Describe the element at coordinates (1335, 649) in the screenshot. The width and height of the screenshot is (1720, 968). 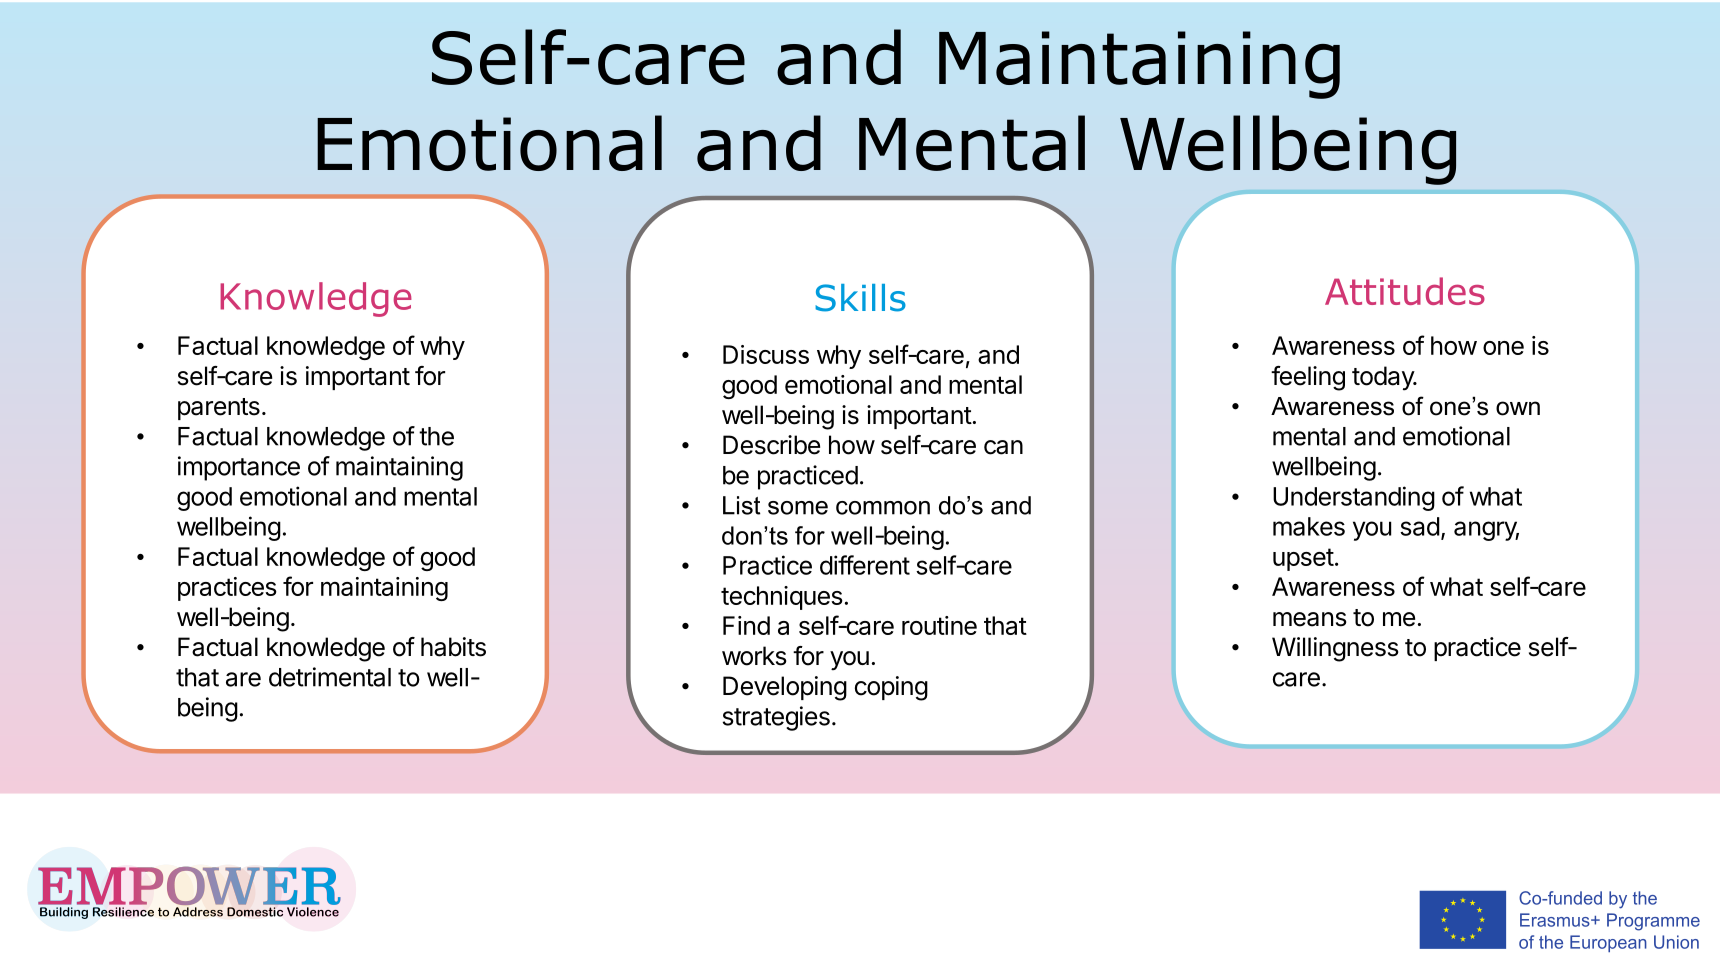
I see `Willingness` at that location.
